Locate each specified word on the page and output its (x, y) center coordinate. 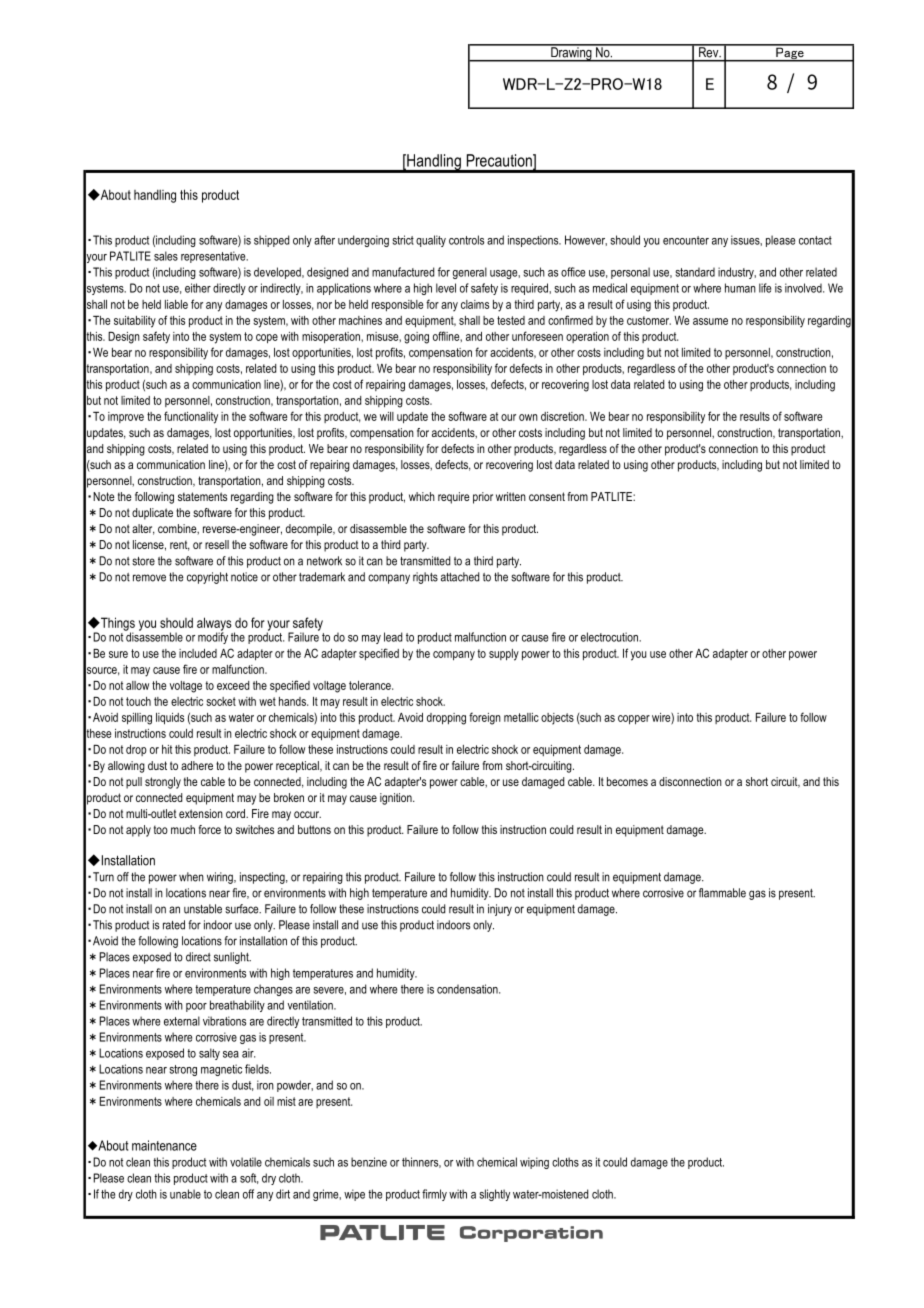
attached (460, 577)
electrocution (610, 637)
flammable (722, 893)
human (740, 288)
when (191, 877)
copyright (207, 578)
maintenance (164, 1145)
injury (500, 910)
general (470, 273)
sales (166, 256)
